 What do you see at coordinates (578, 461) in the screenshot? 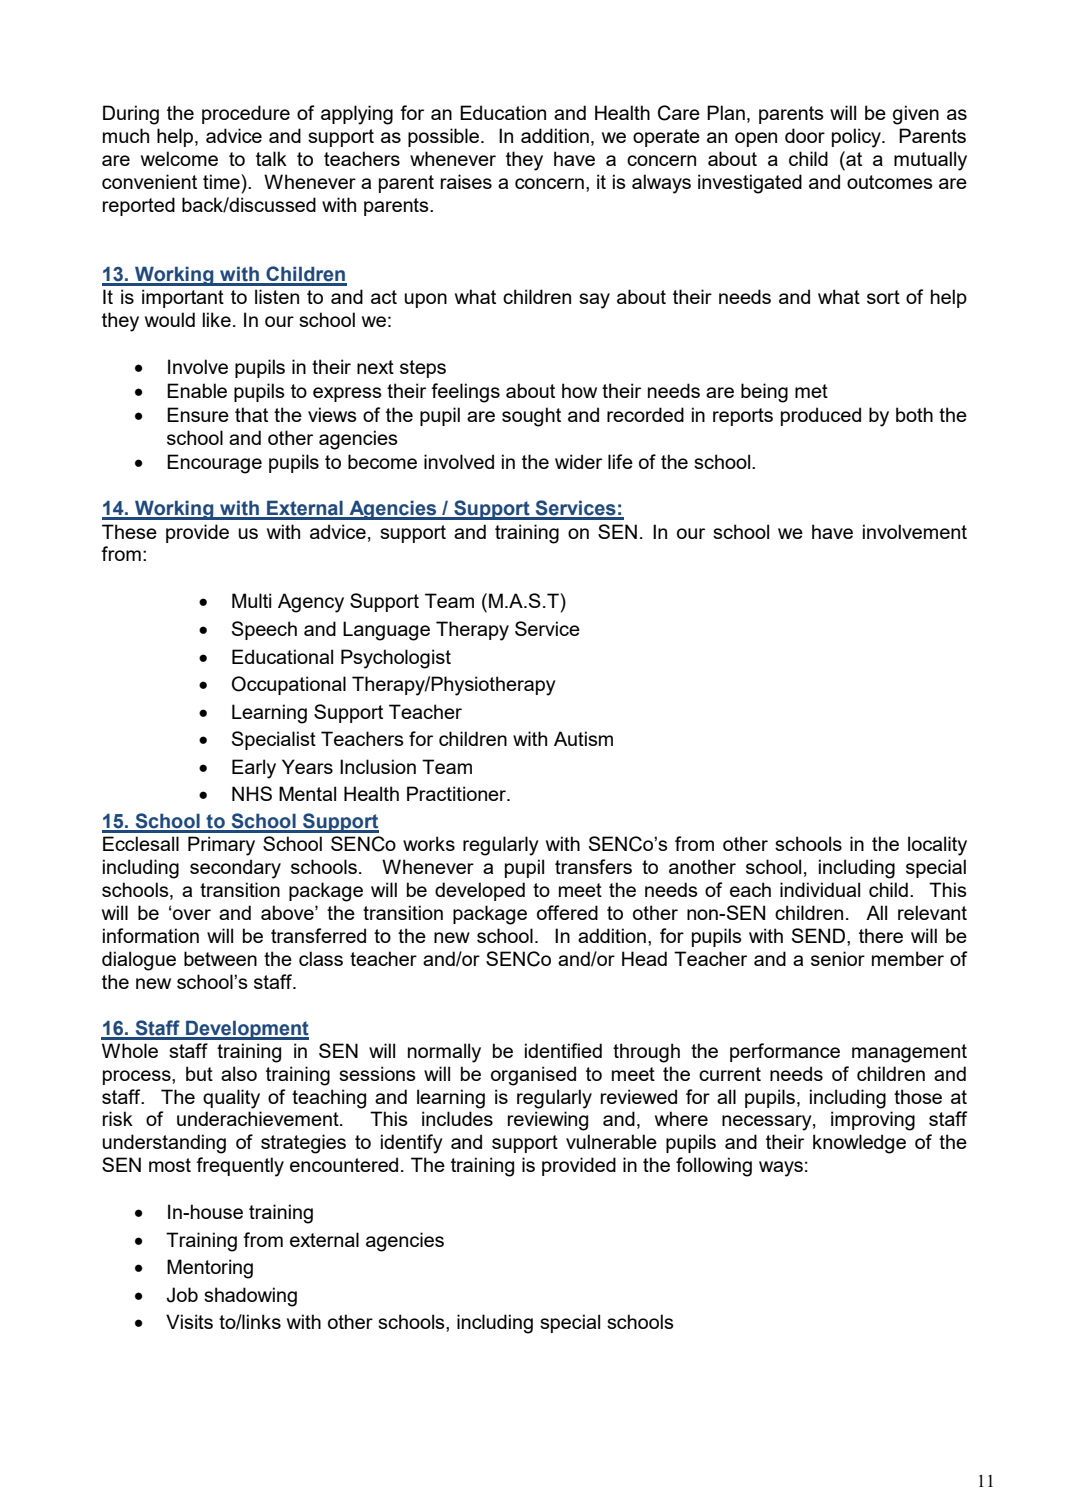
I see `wider` at bounding box center [578, 461].
